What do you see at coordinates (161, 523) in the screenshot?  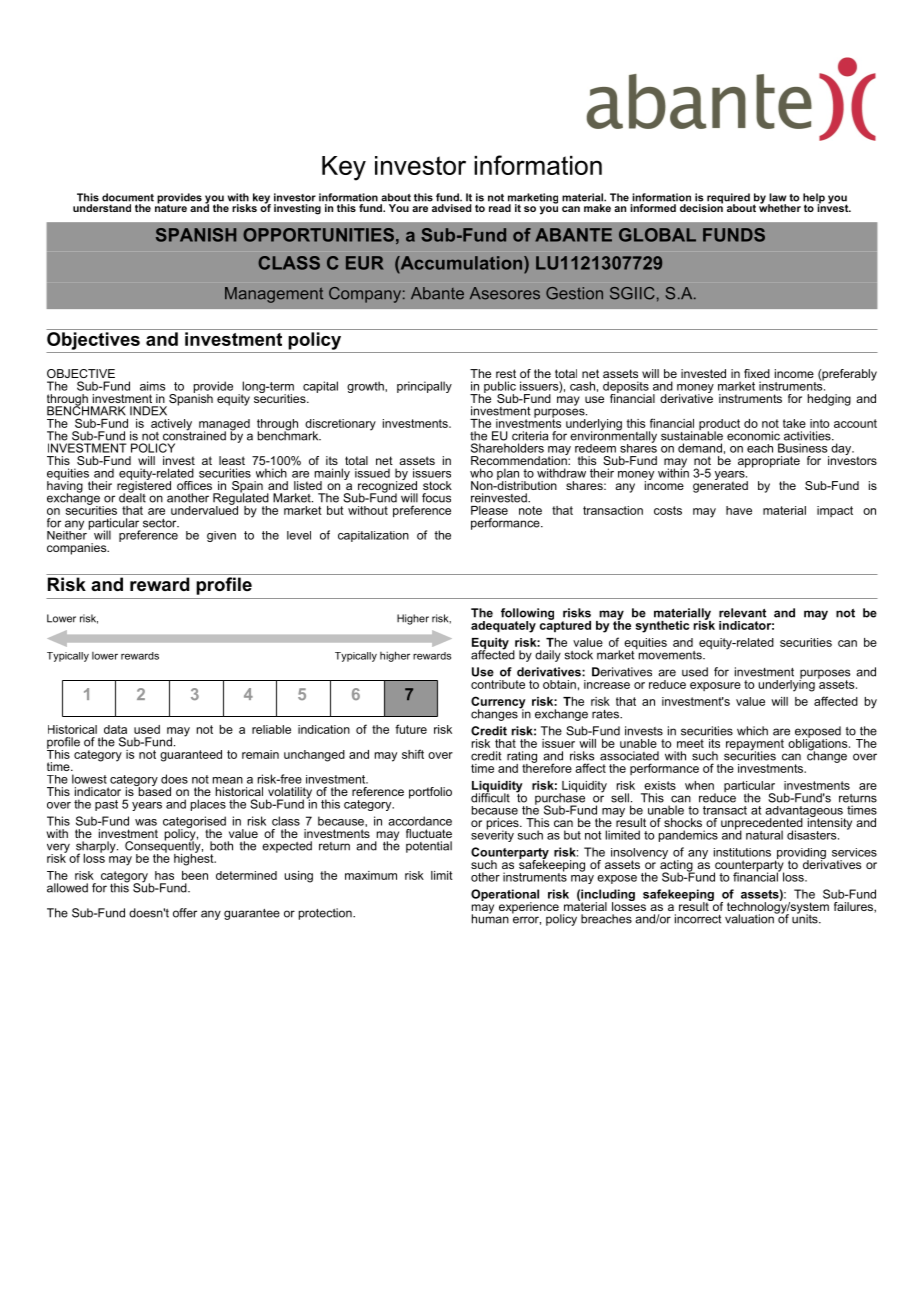 I see `sector` at bounding box center [161, 523].
